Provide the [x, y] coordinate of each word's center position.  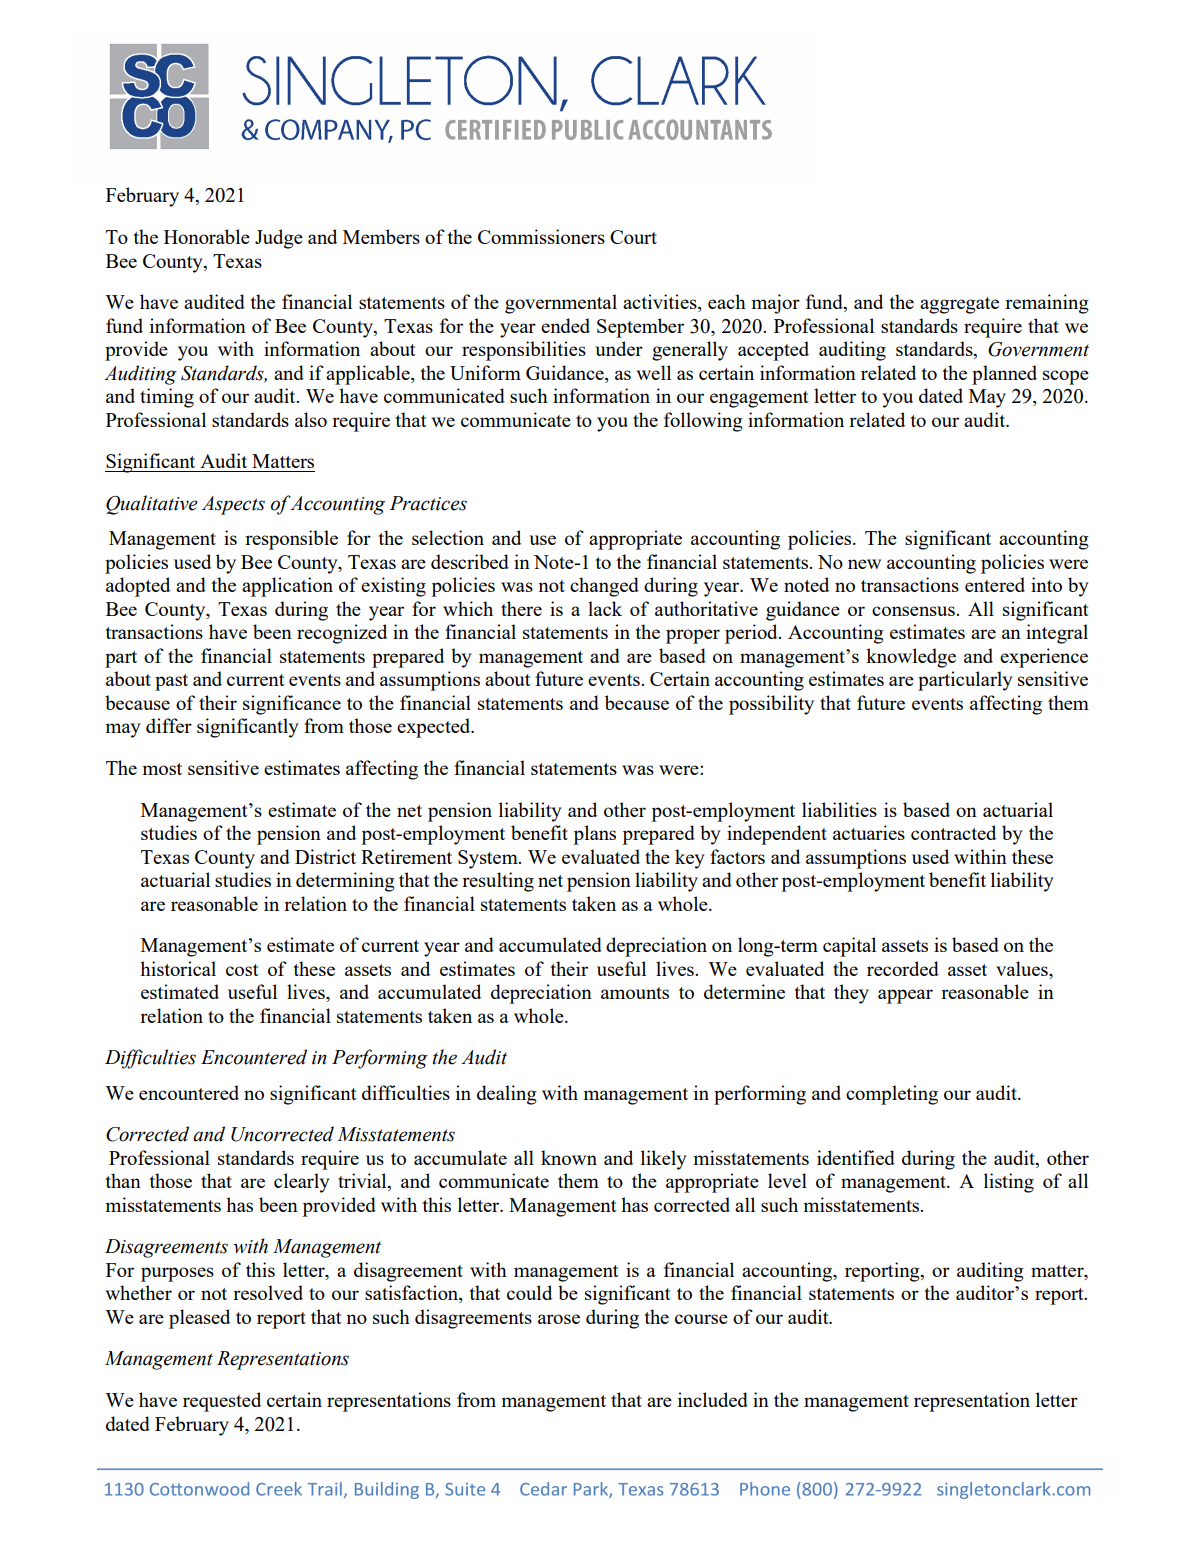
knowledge [911, 658]
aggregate [959, 305]
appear [905, 996]
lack [605, 608]
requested [222, 1402]
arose [559, 1319]
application [287, 587]
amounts [635, 993]
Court [633, 237]
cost [242, 970]
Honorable [207, 236]
